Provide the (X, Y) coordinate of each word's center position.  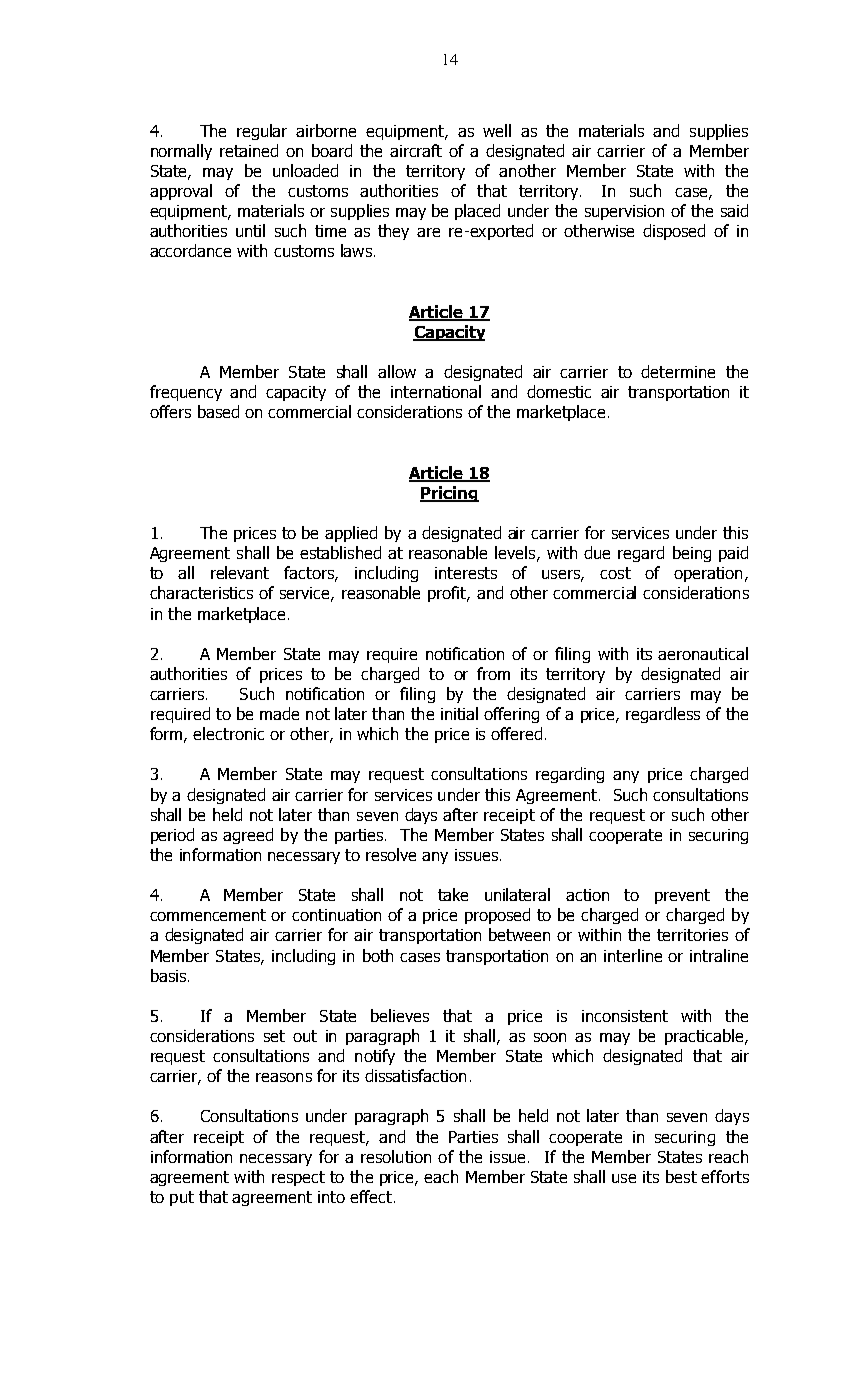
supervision (624, 212)
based (218, 411)
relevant (240, 572)
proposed (497, 916)
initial (459, 713)
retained (249, 150)
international (436, 391)
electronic (228, 733)
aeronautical (703, 653)
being (692, 554)
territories (692, 935)
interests (466, 573)
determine (678, 371)
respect (298, 1178)
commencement (208, 915)
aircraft (416, 150)
